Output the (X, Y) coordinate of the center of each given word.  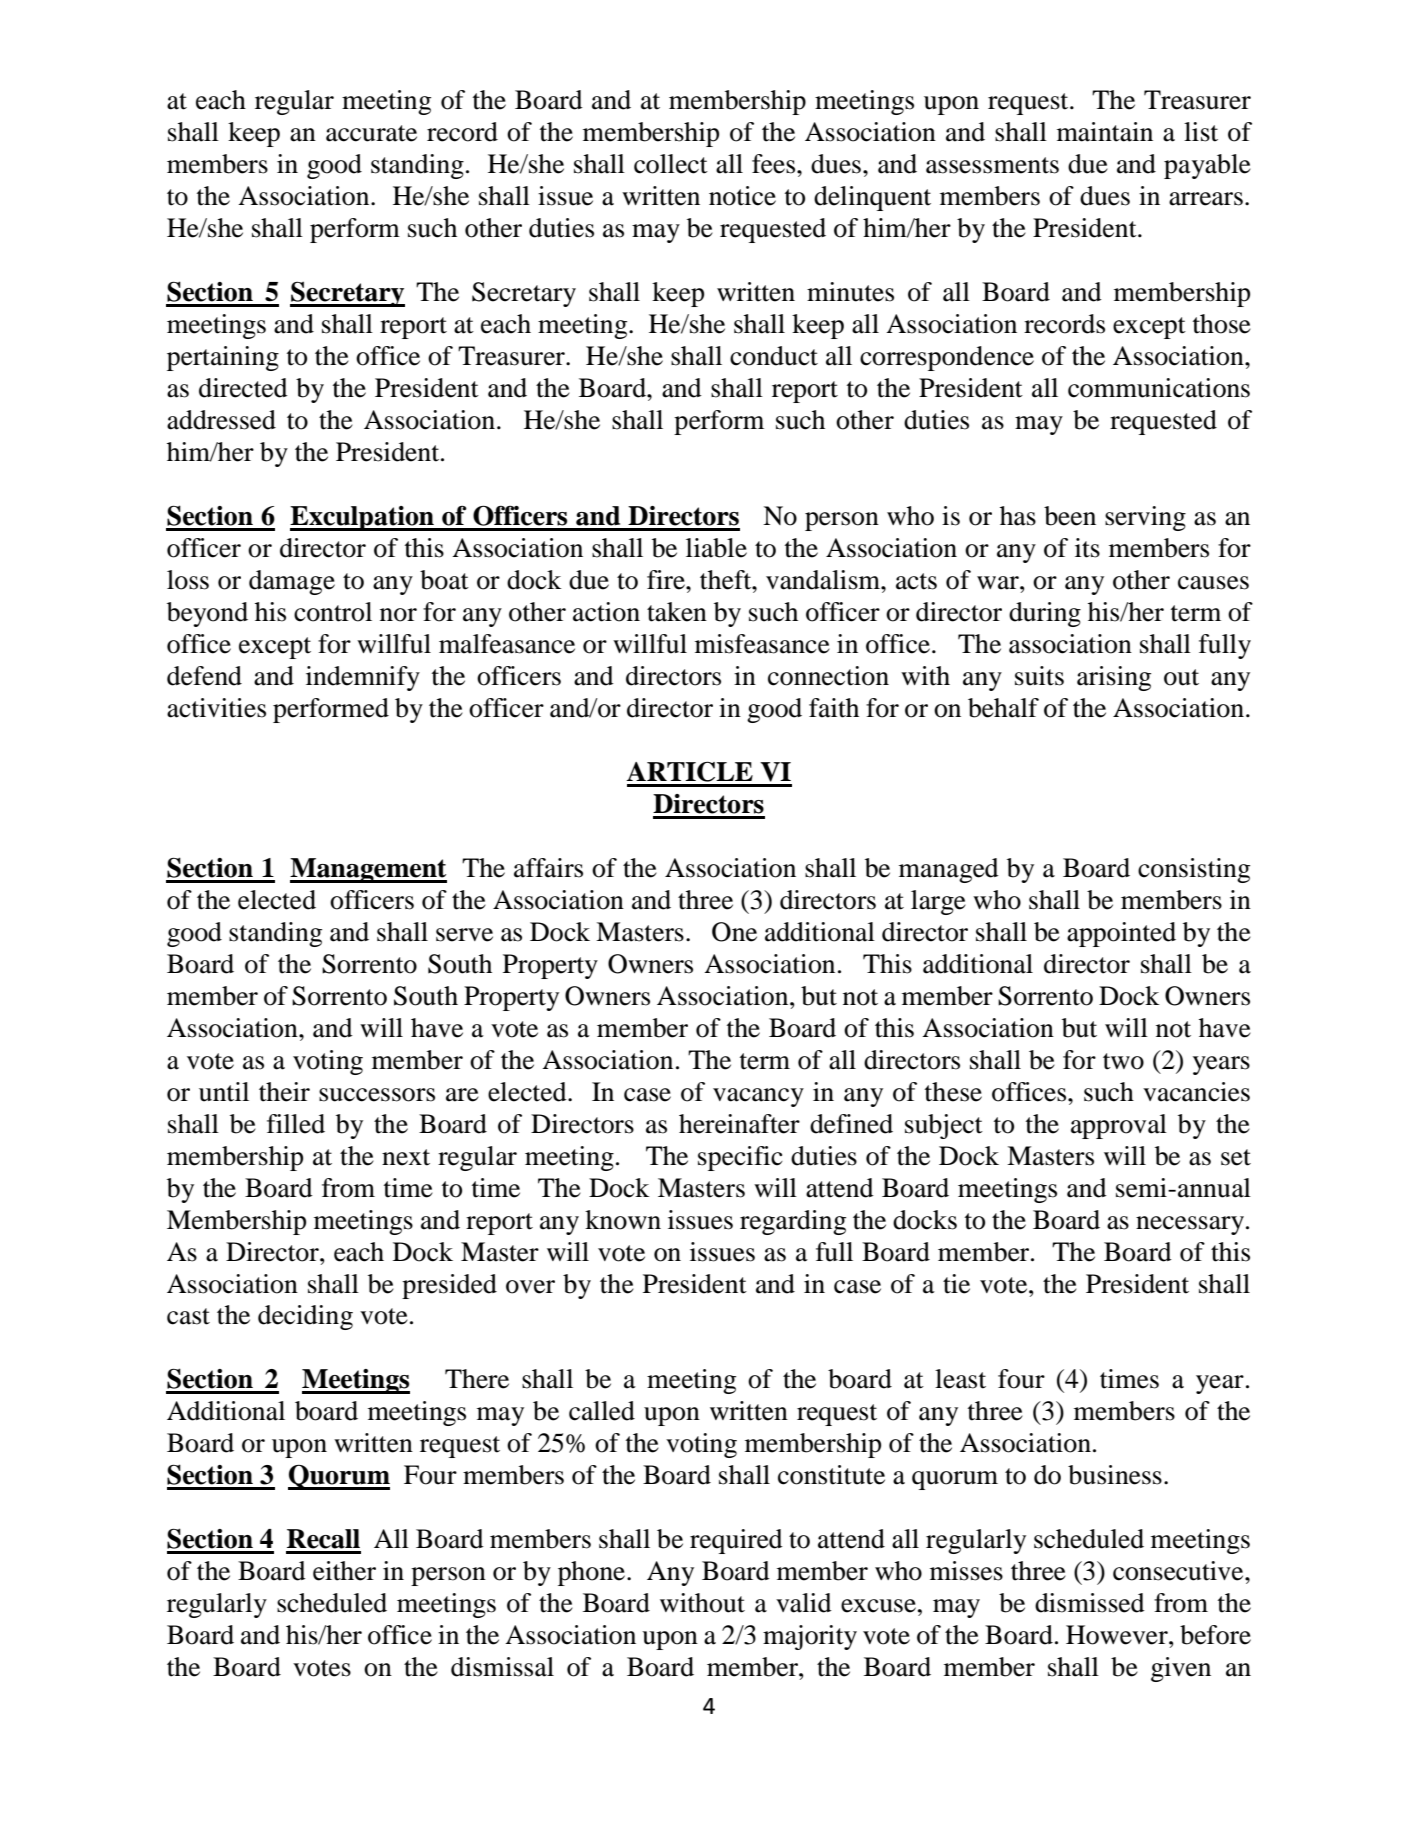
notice (742, 196)
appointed (1121, 934)
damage (292, 582)
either (344, 1571)
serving (1145, 518)
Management (368, 870)
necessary (1190, 1225)
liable (716, 548)
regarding (793, 1222)
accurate (371, 133)
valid (804, 1603)
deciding (305, 1317)
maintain (1105, 132)
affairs (548, 868)
